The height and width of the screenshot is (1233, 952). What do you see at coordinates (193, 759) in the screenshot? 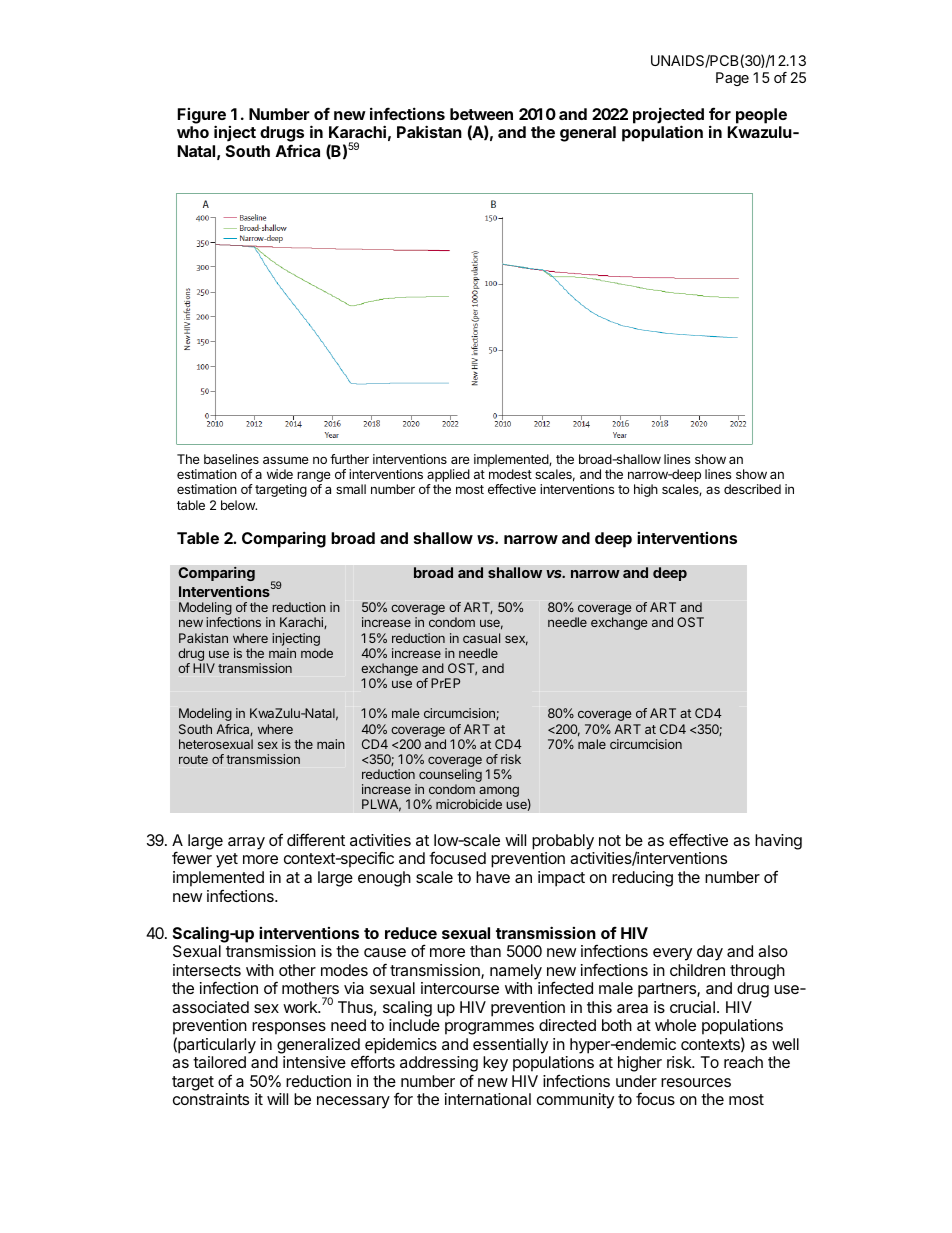
I see `route` at bounding box center [193, 759].
